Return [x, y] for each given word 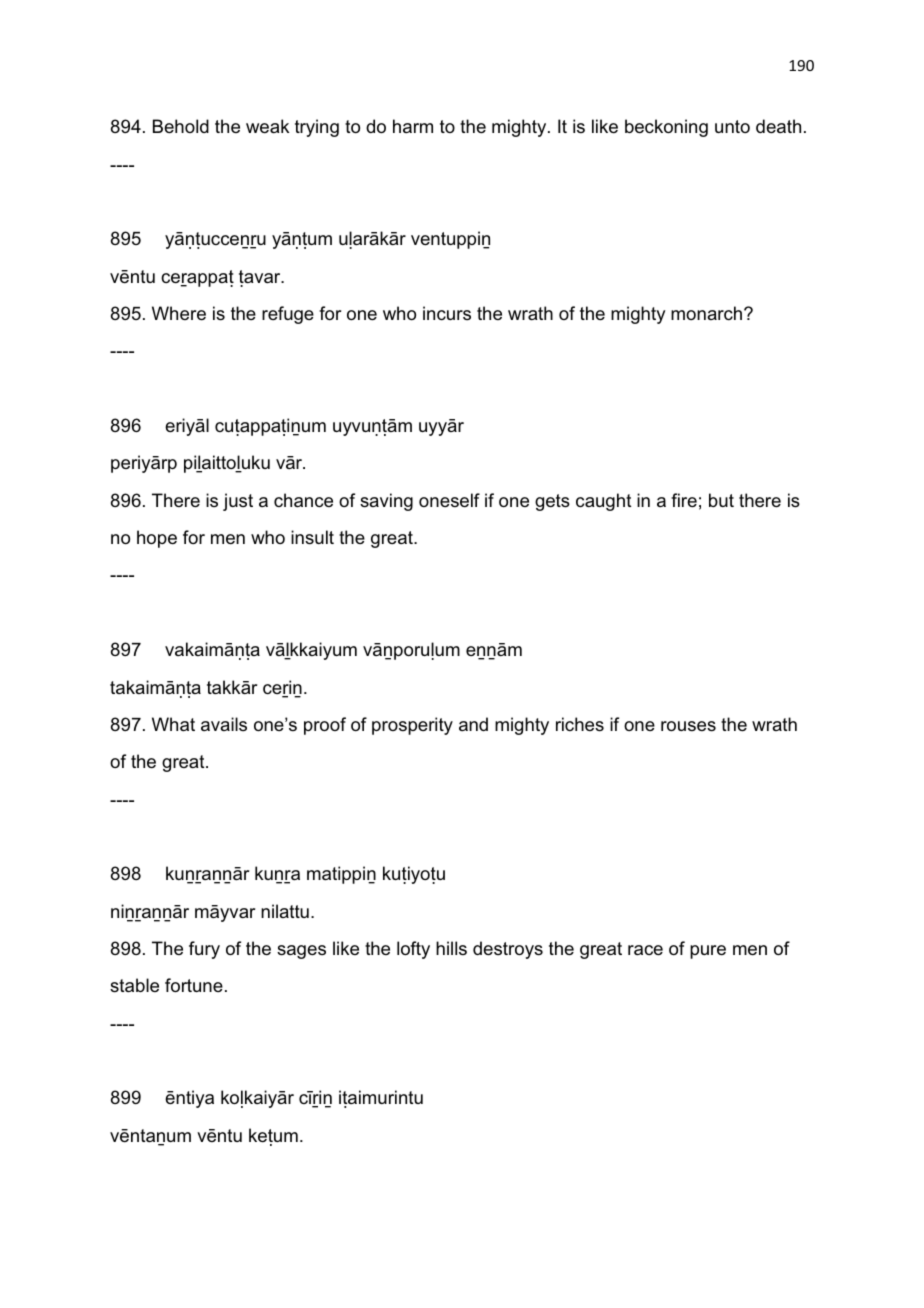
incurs [447, 313]
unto [732, 126]
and [473, 724]
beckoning [666, 128]
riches [580, 724]
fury [204, 950]
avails [224, 724]
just [238, 502]
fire [684, 500]
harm [413, 126]
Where [179, 313]
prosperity [412, 726]
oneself [449, 500]
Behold [181, 126]
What [173, 724]
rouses [688, 726]
